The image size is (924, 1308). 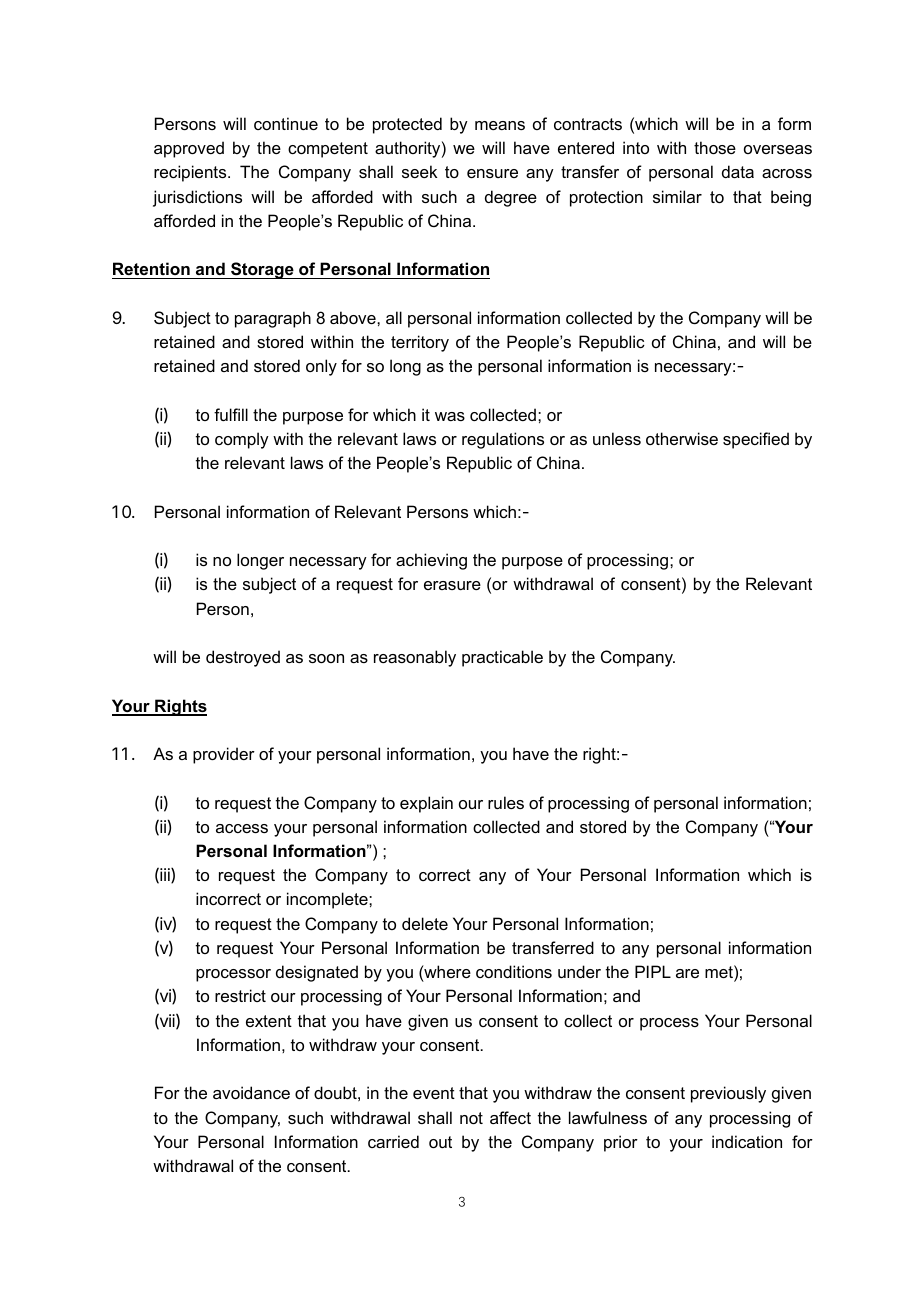 What do you see at coordinates (715, 147) in the screenshot?
I see `those` at bounding box center [715, 147].
